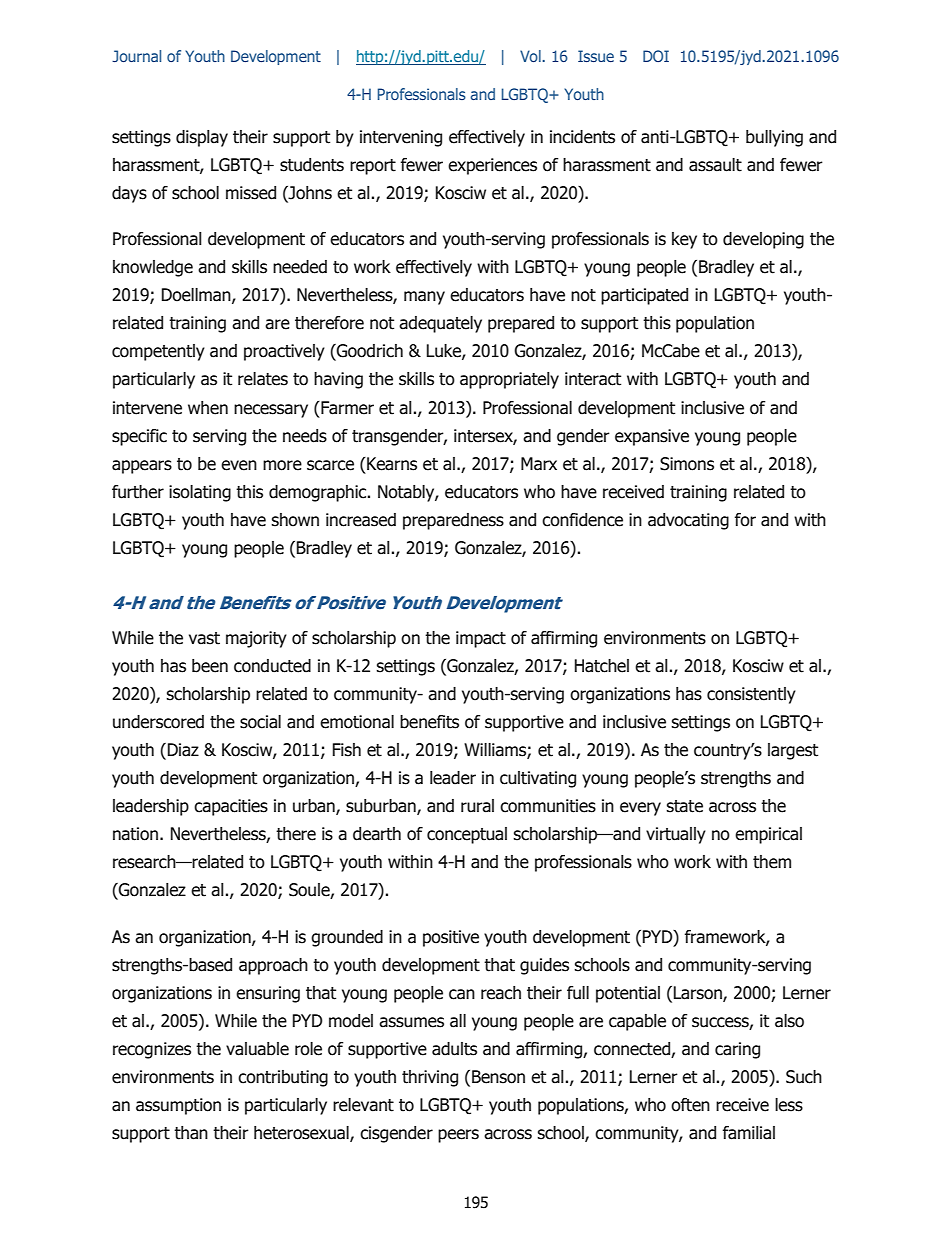  I want to click on vast, so click(204, 638).
